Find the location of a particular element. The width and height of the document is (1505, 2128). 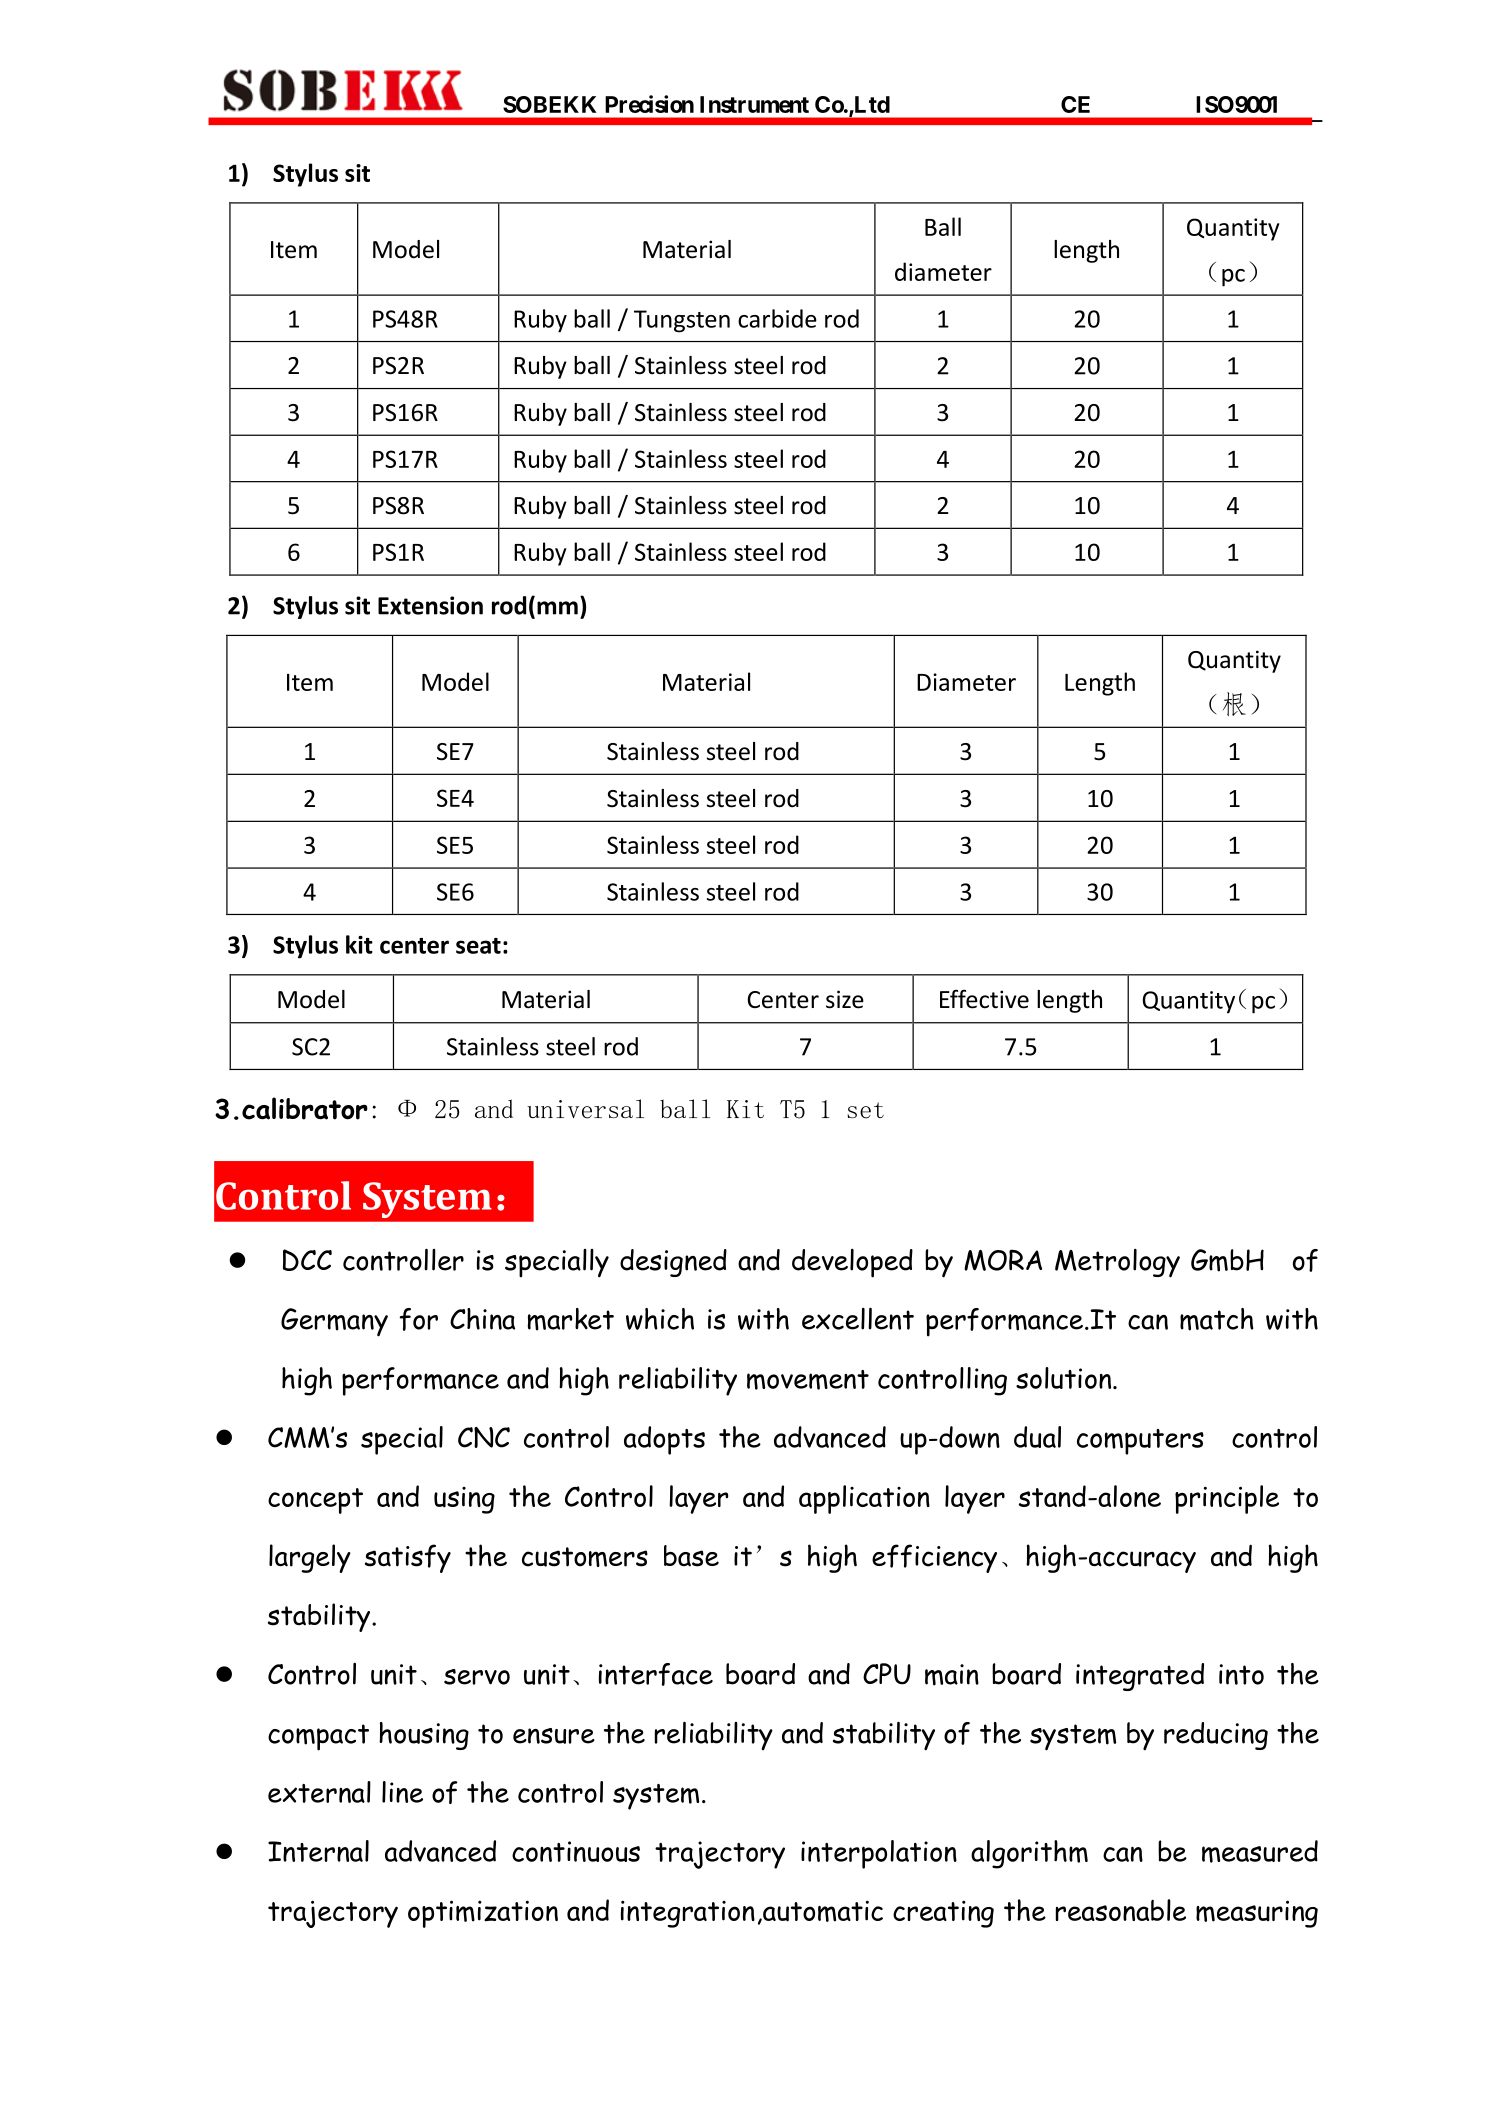

interpolation is located at coordinates (879, 1854).
